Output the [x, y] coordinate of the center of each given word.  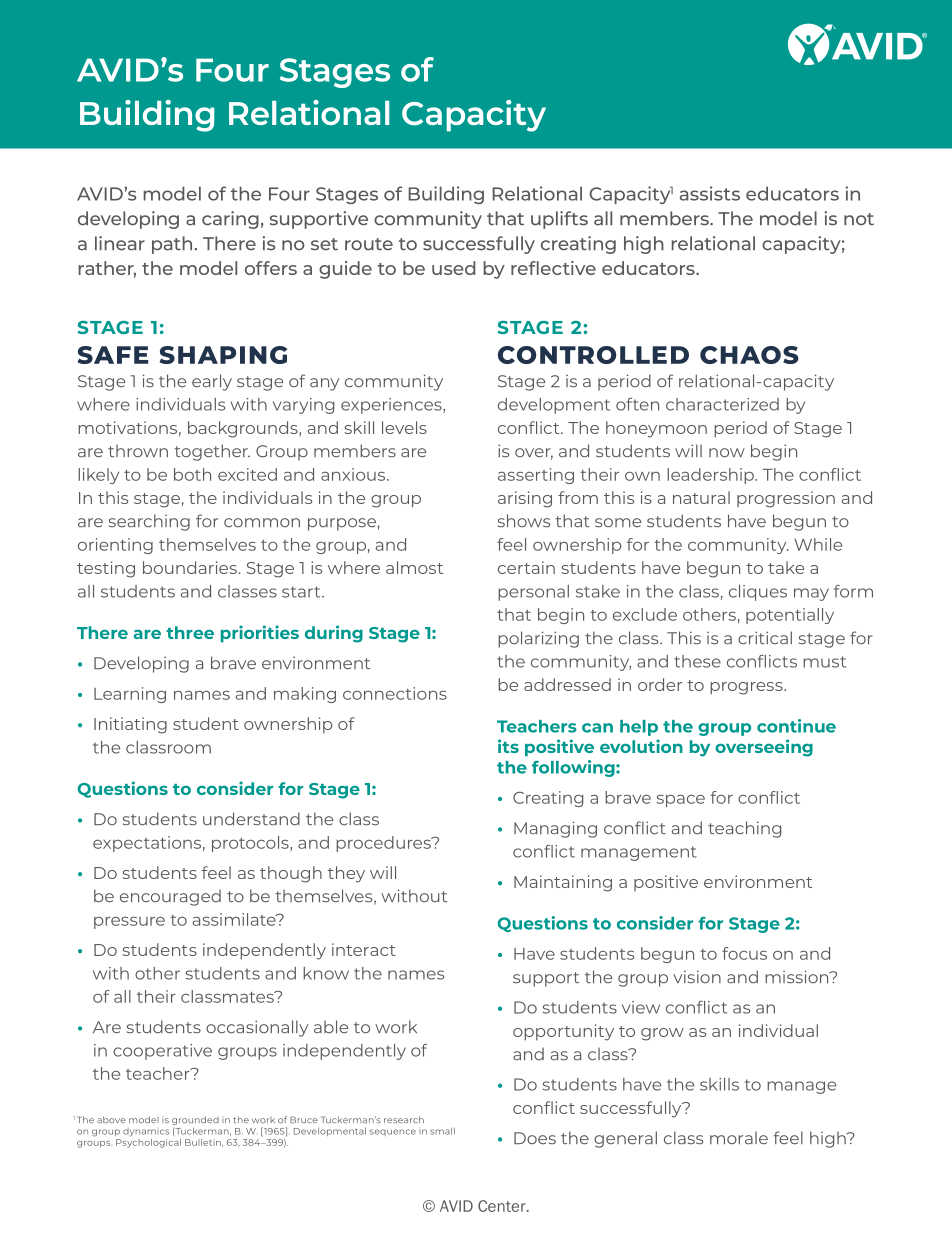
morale [739, 1138]
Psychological [148, 1142]
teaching [744, 829]
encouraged [170, 897]
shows [524, 521]
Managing [555, 829]
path [172, 245]
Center [503, 1206]
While [818, 544]
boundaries [190, 567]
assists [710, 193]
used [453, 268]
